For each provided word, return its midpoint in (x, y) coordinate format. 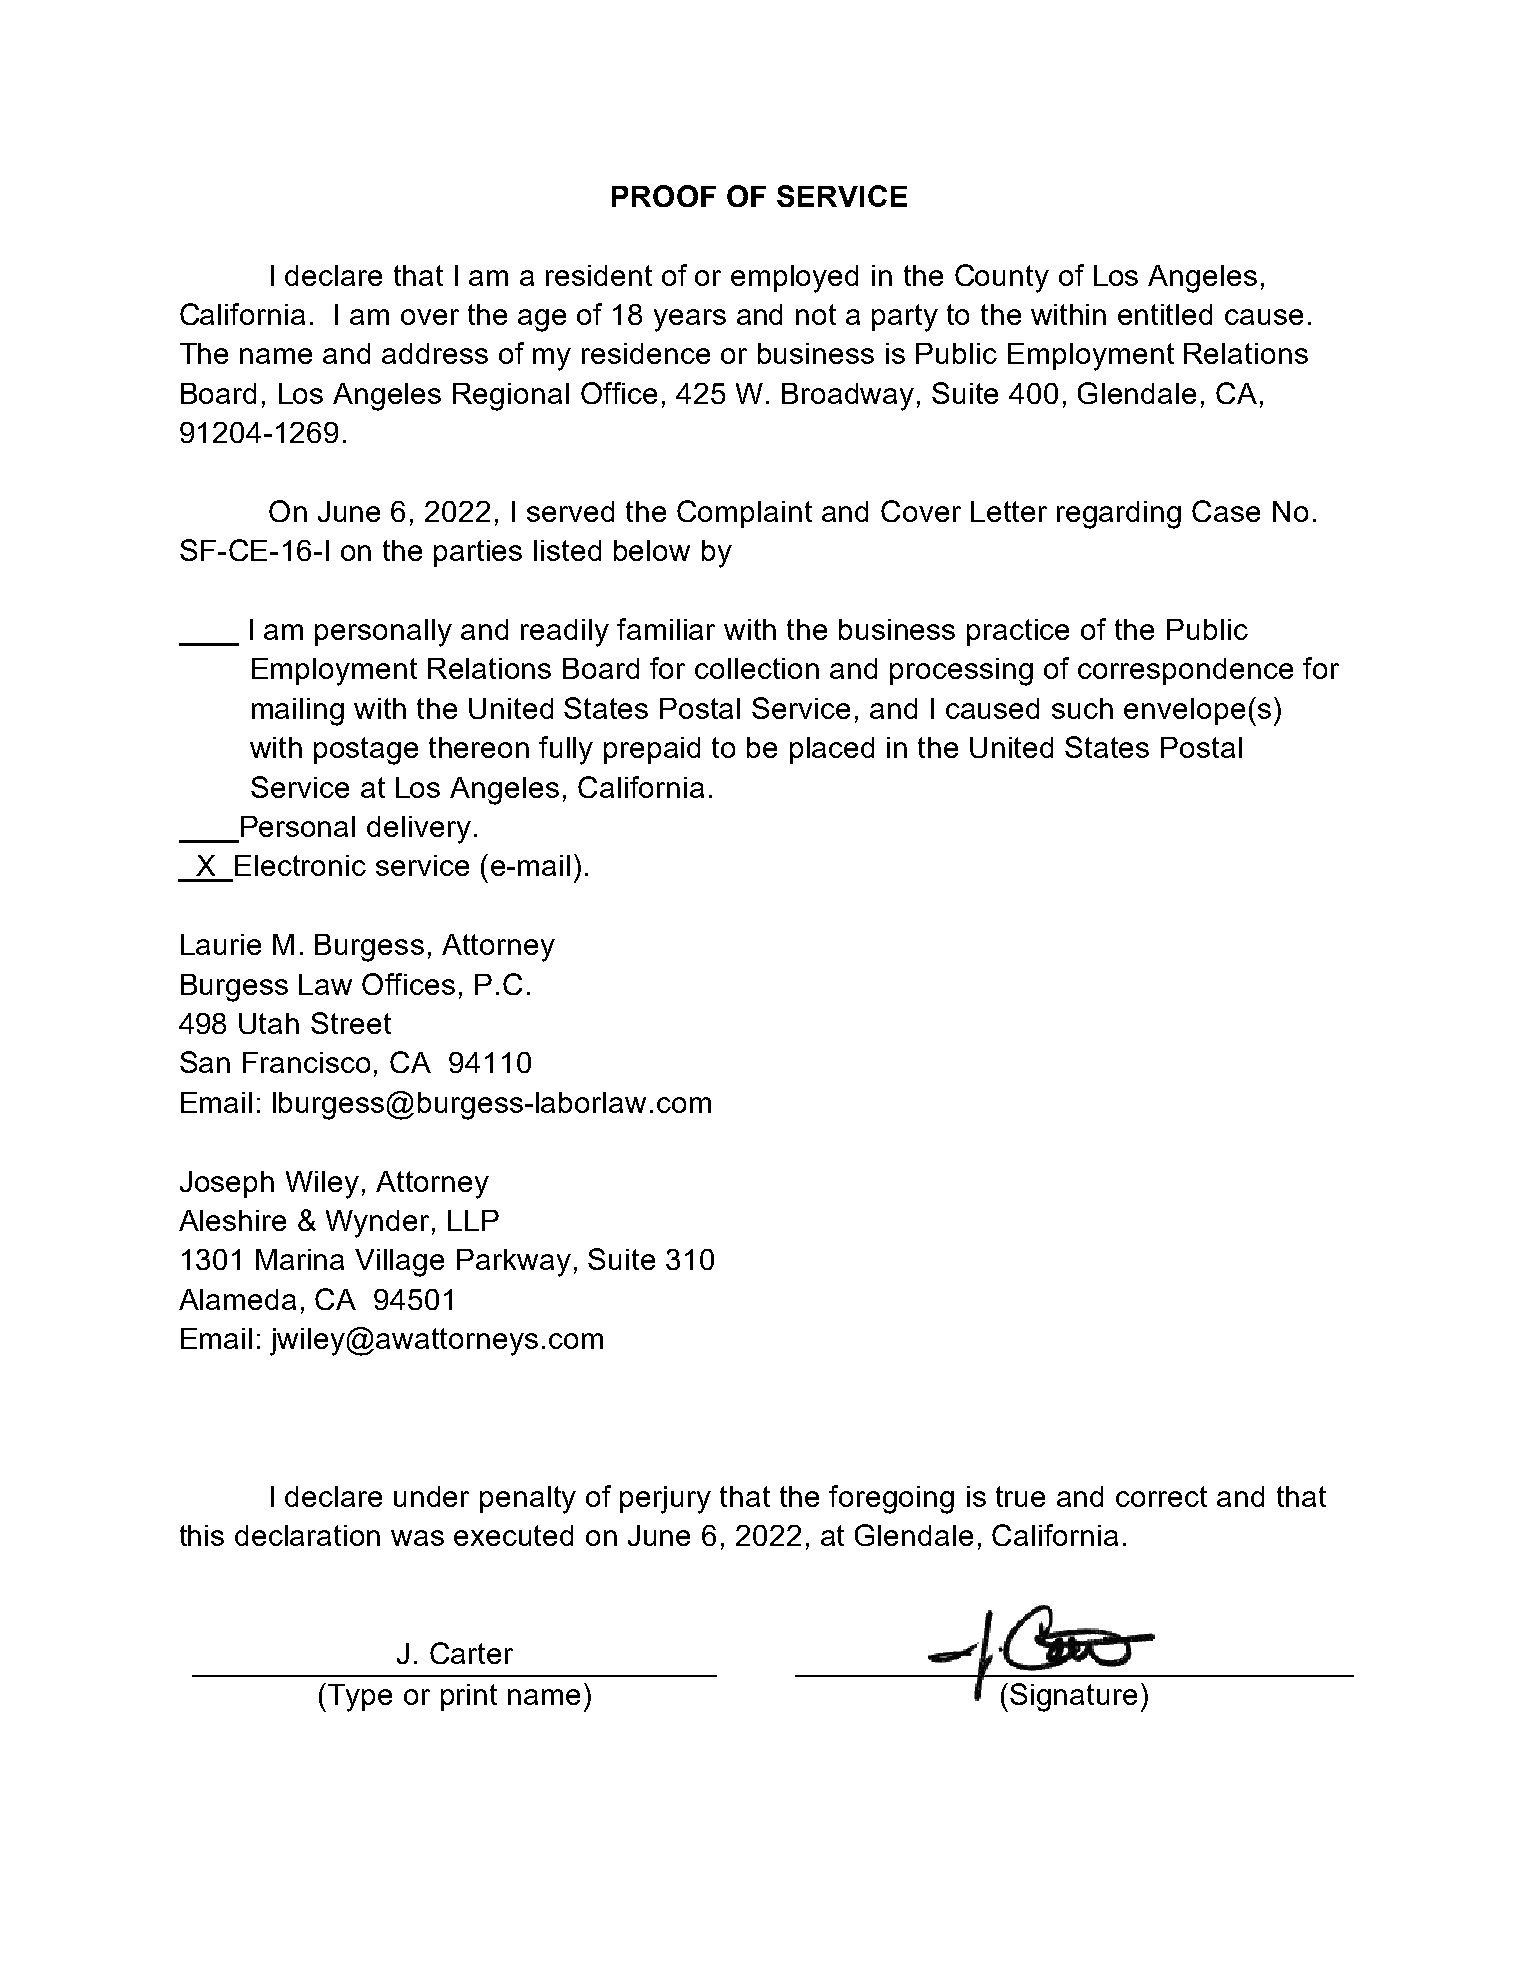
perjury (665, 1500)
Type (360, 1698)
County (1002, 278)
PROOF (664, 196)
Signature (1073, 1697)
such (1082, 708)
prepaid (652, 750)
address (435, 353)
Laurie (221, 944)
